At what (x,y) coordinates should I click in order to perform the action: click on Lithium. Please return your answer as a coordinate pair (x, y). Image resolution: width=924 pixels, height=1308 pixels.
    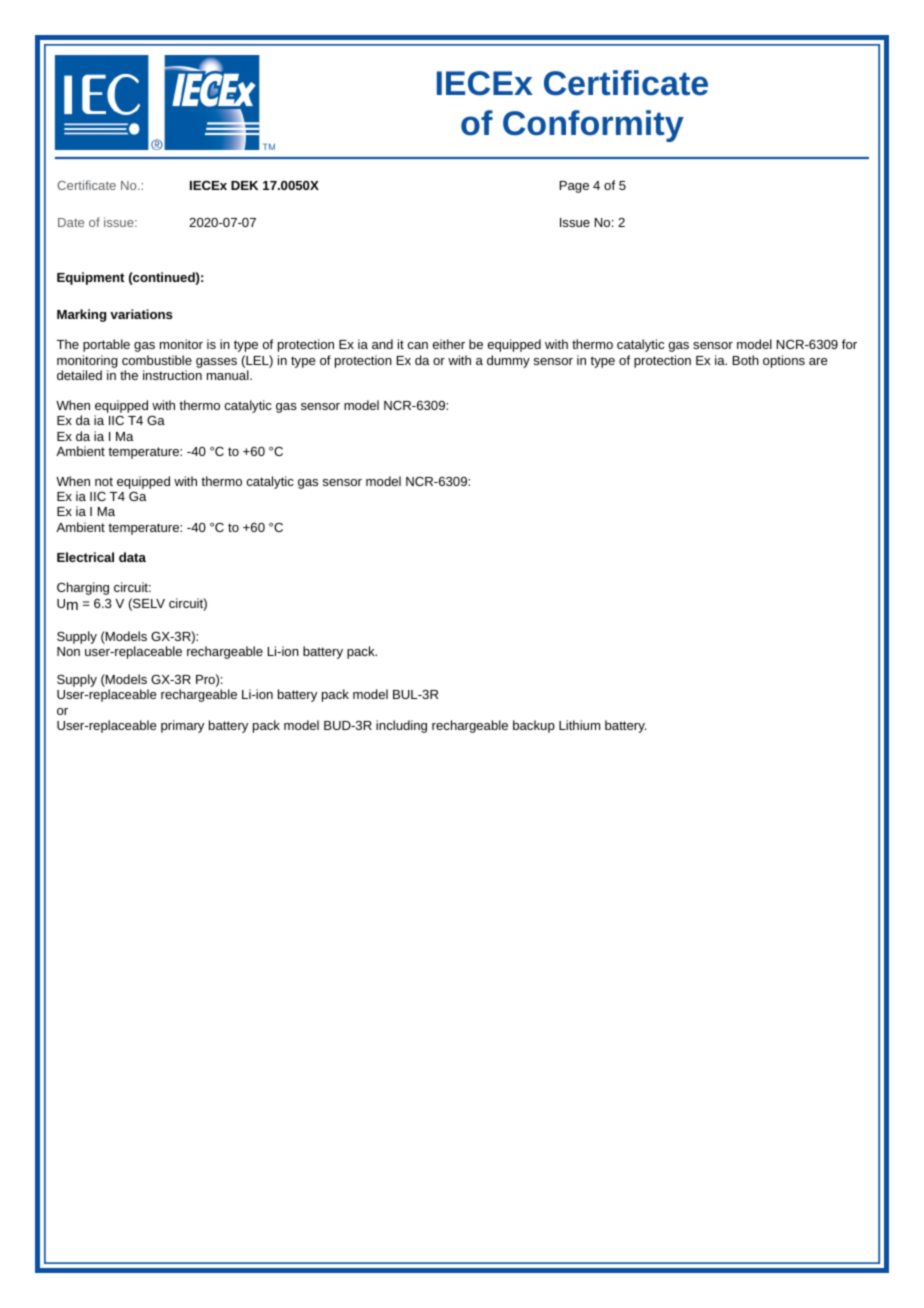
    Looking at the image, I should click on (579, 725).
